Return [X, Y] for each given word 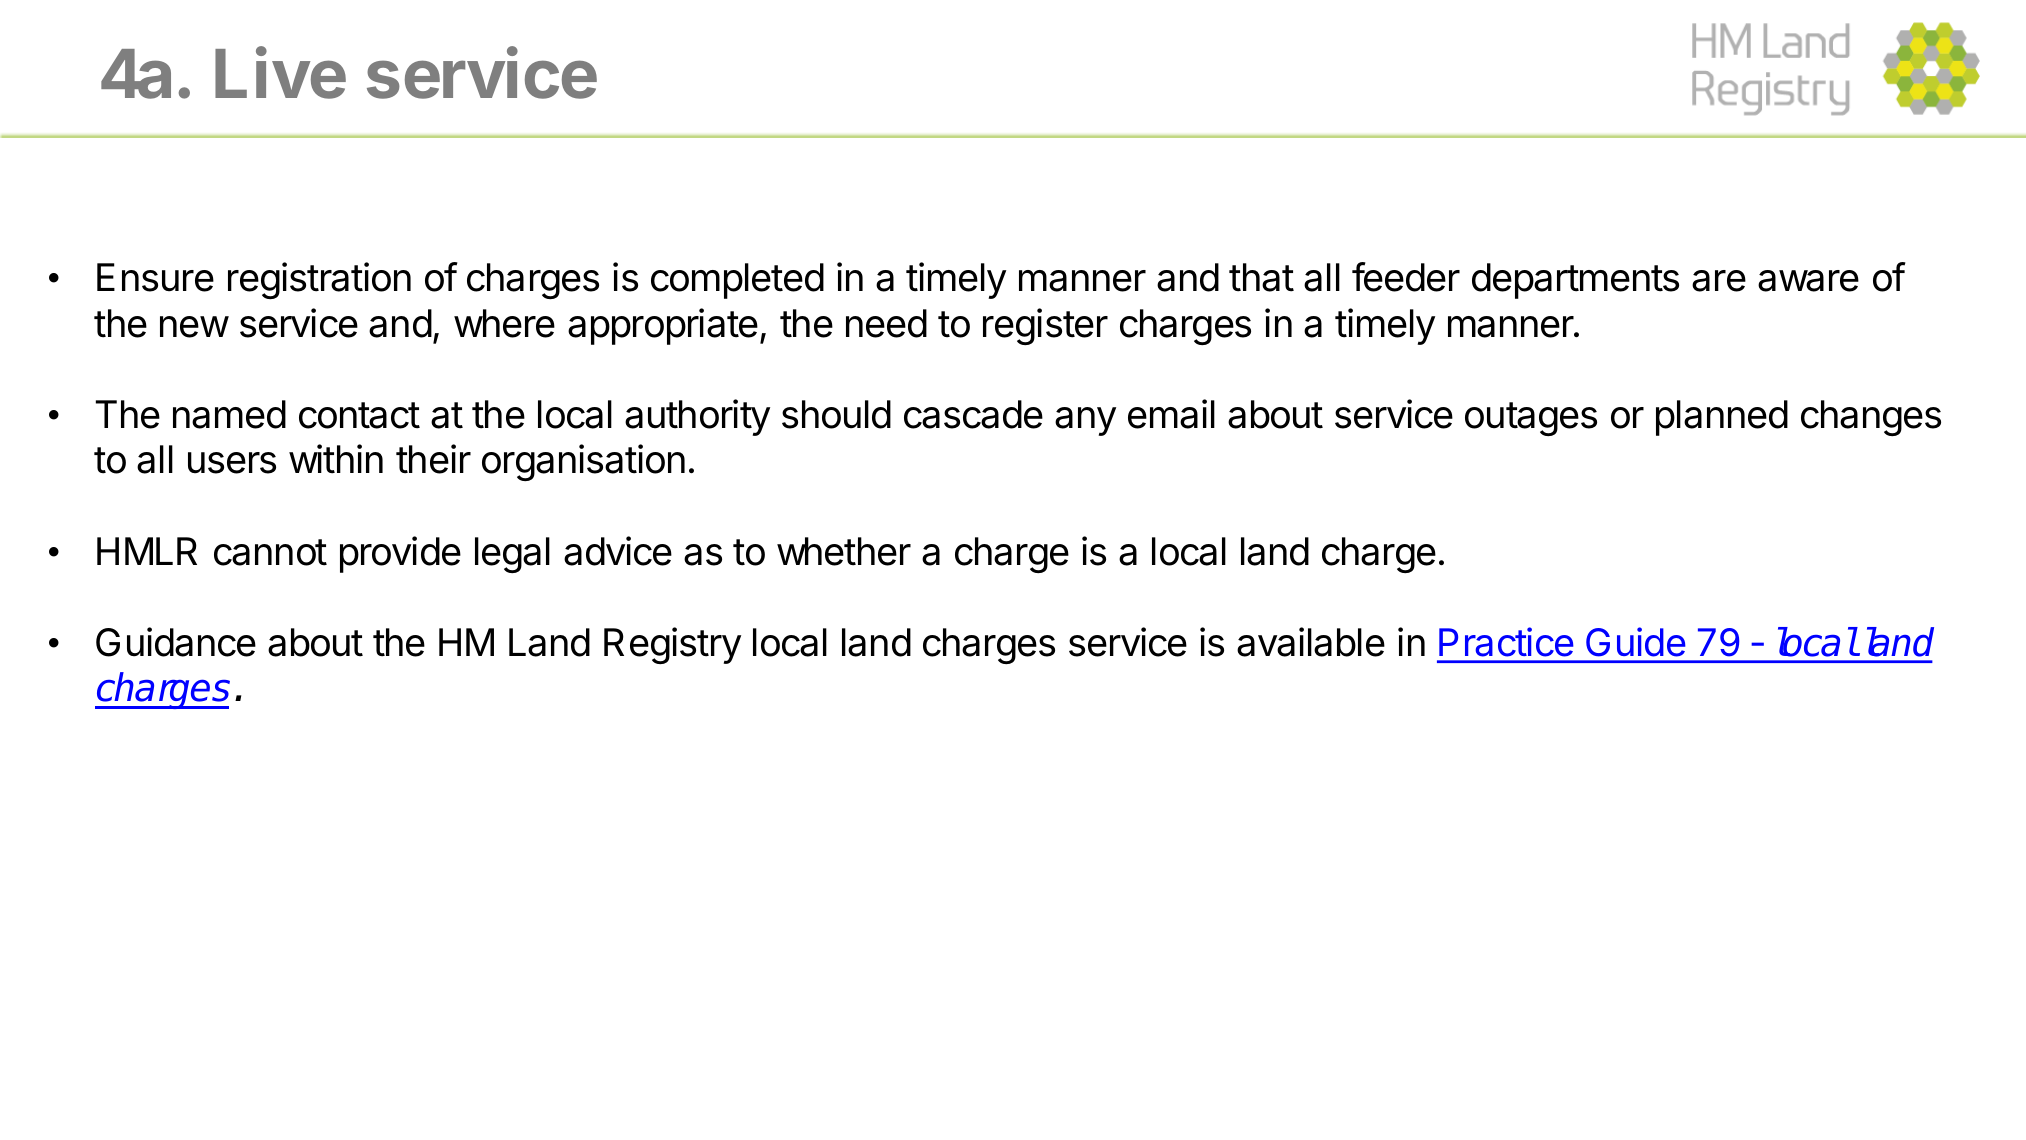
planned [1722, 418]
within [336, 459]
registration [319, 280]
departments [1575, 281]
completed [737, 281]
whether [844, 551]
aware [1808, 281]
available [1311, 642]
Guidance [176, 642]
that [1261, 277]
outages [1531, 419]
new [194, 327]
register [1045, 326]
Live [280, 73]
